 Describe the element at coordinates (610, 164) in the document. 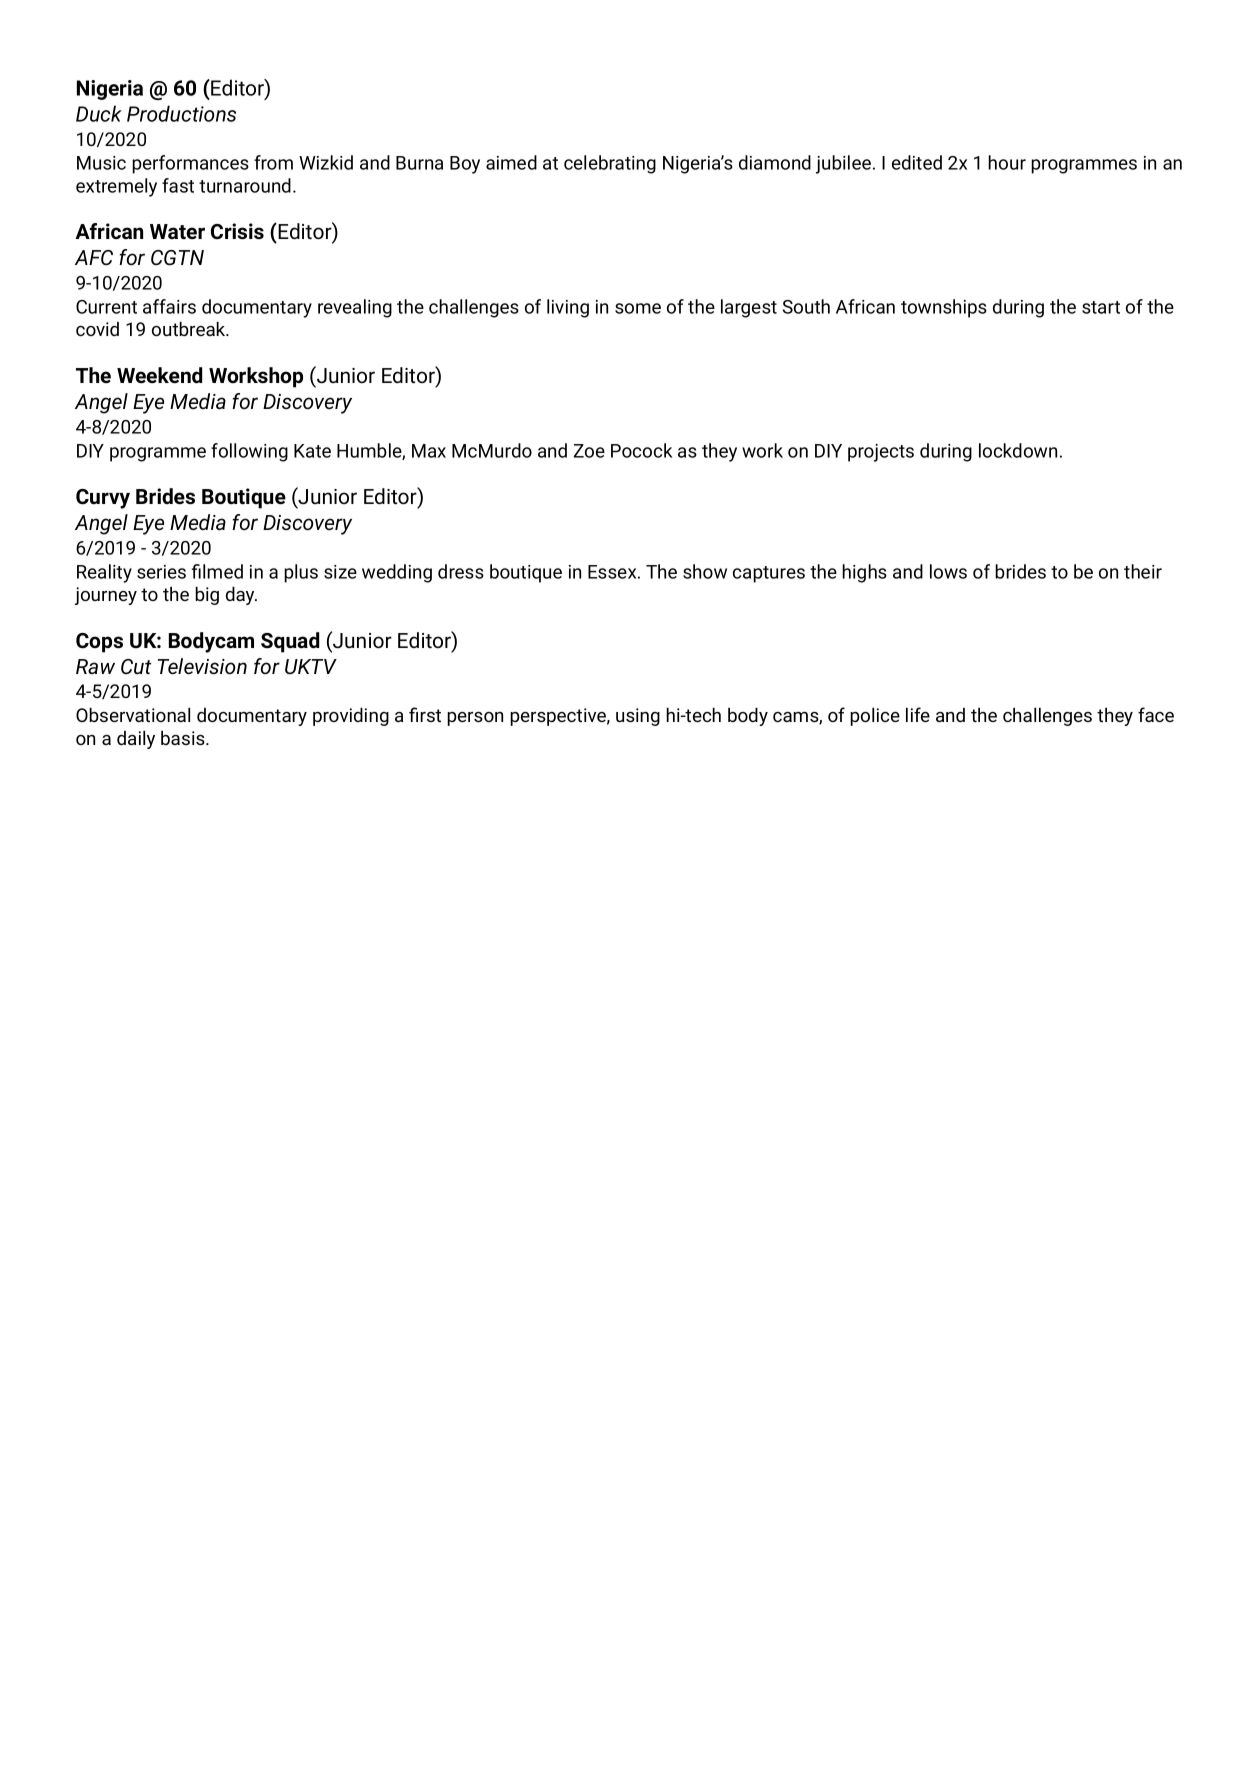

I see `celebrating` at that location.
